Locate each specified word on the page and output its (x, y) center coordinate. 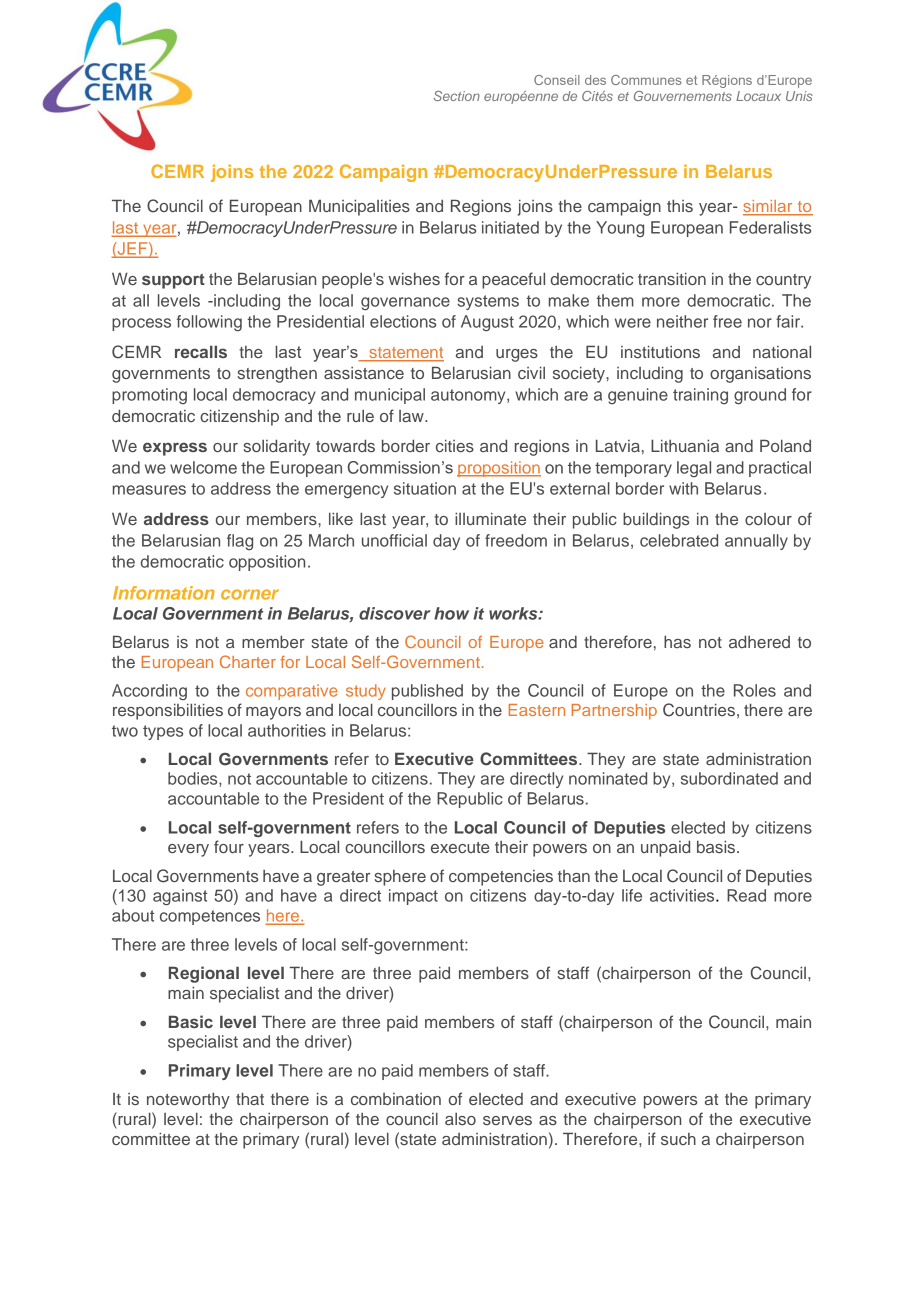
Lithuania (685, 445)
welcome (203, 467)
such (678, 1139)
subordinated (729, 778)
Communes (646, 80)
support (173, 281)
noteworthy (188, 1100)
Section (457, 96)
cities (455, 446)
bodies (194, 779)
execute (460, 847)
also (460, 1119)
